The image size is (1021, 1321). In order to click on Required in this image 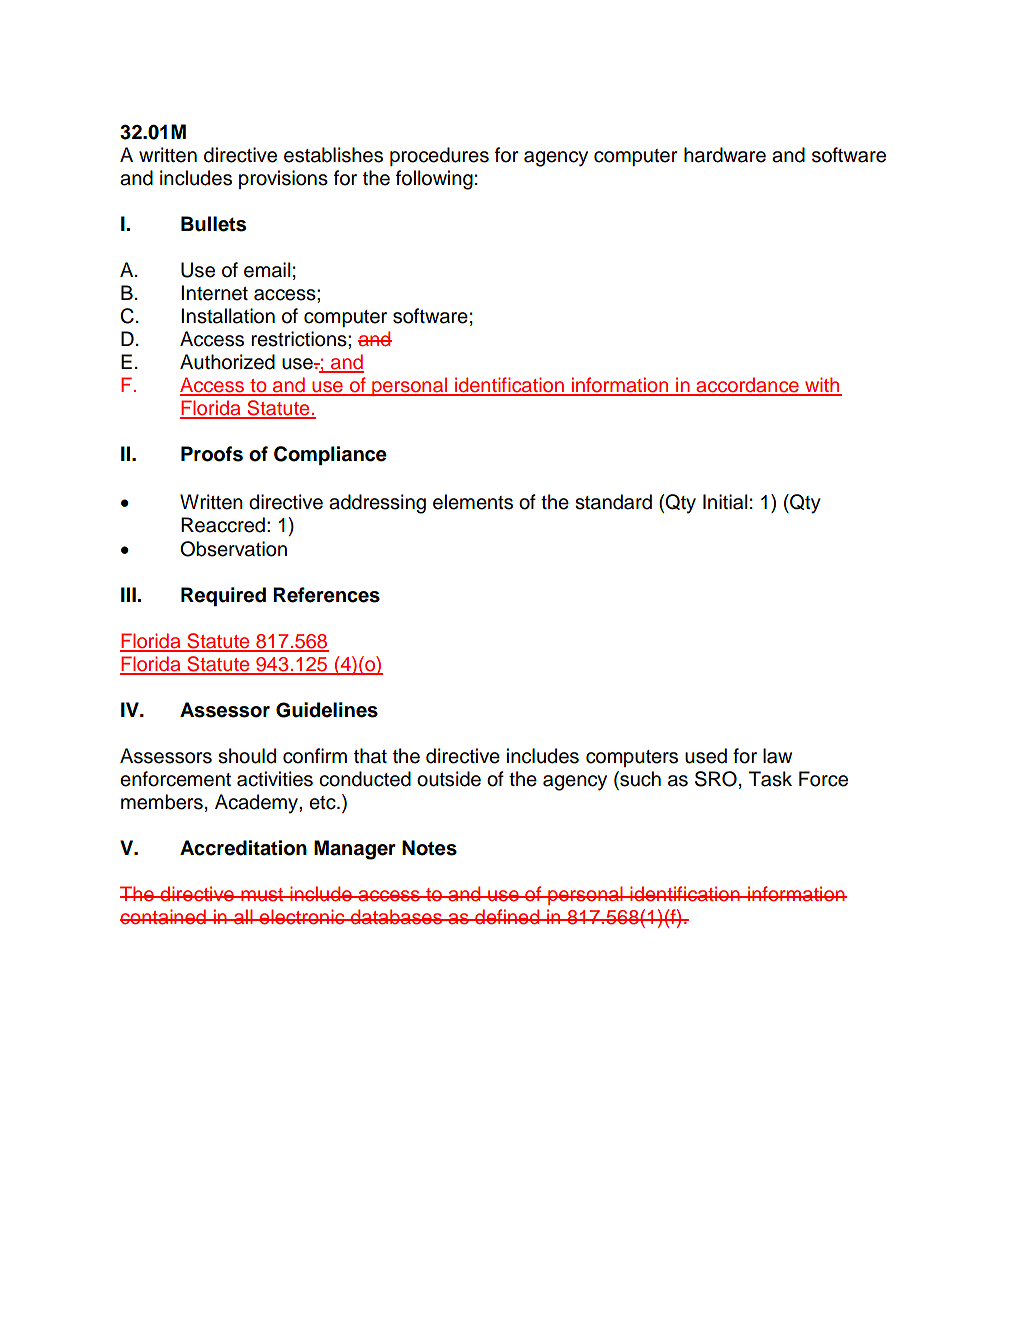, I will do `click(223, 596)`.
